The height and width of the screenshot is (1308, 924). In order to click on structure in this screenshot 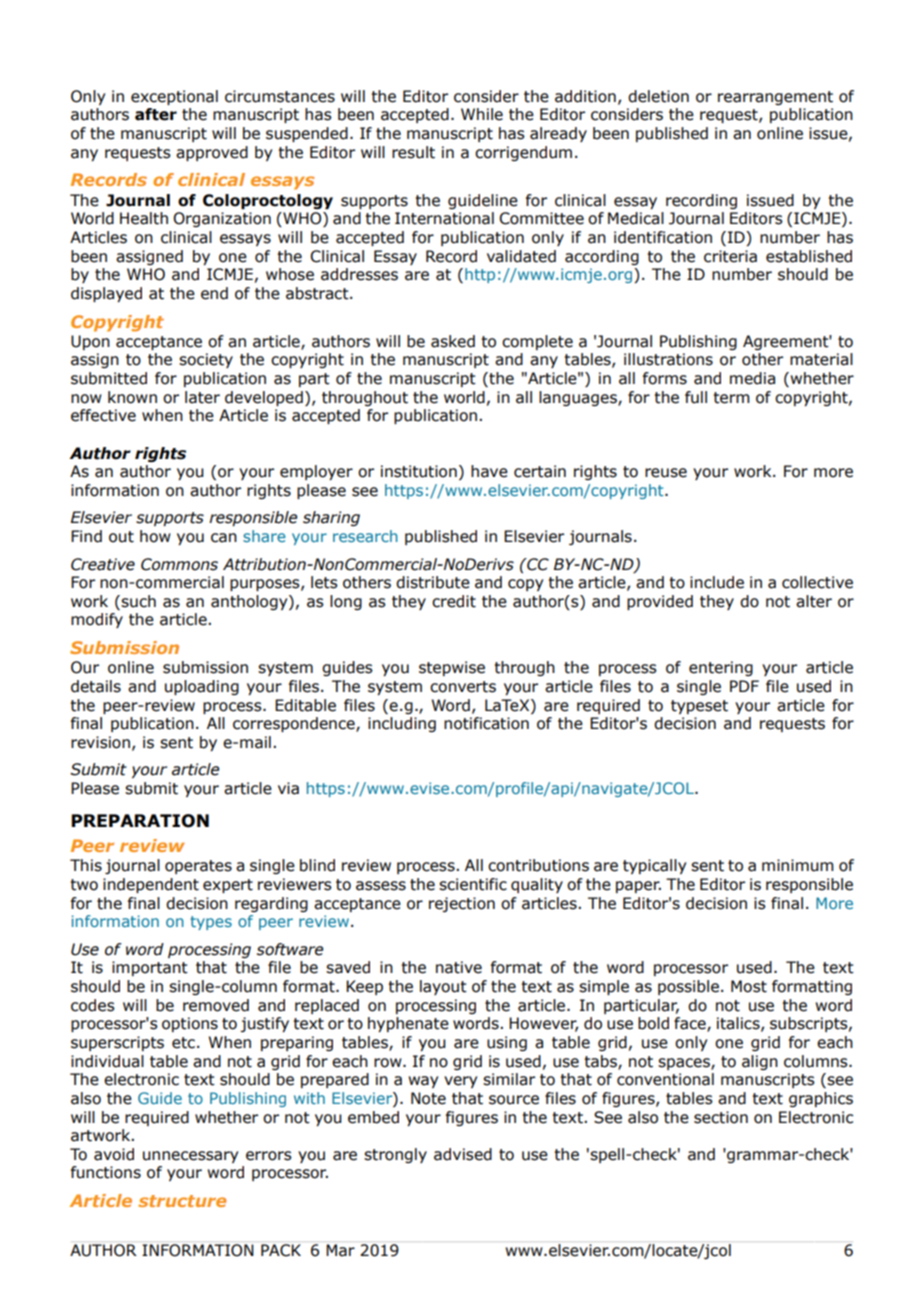, I will do `click(182, 1201)`.
